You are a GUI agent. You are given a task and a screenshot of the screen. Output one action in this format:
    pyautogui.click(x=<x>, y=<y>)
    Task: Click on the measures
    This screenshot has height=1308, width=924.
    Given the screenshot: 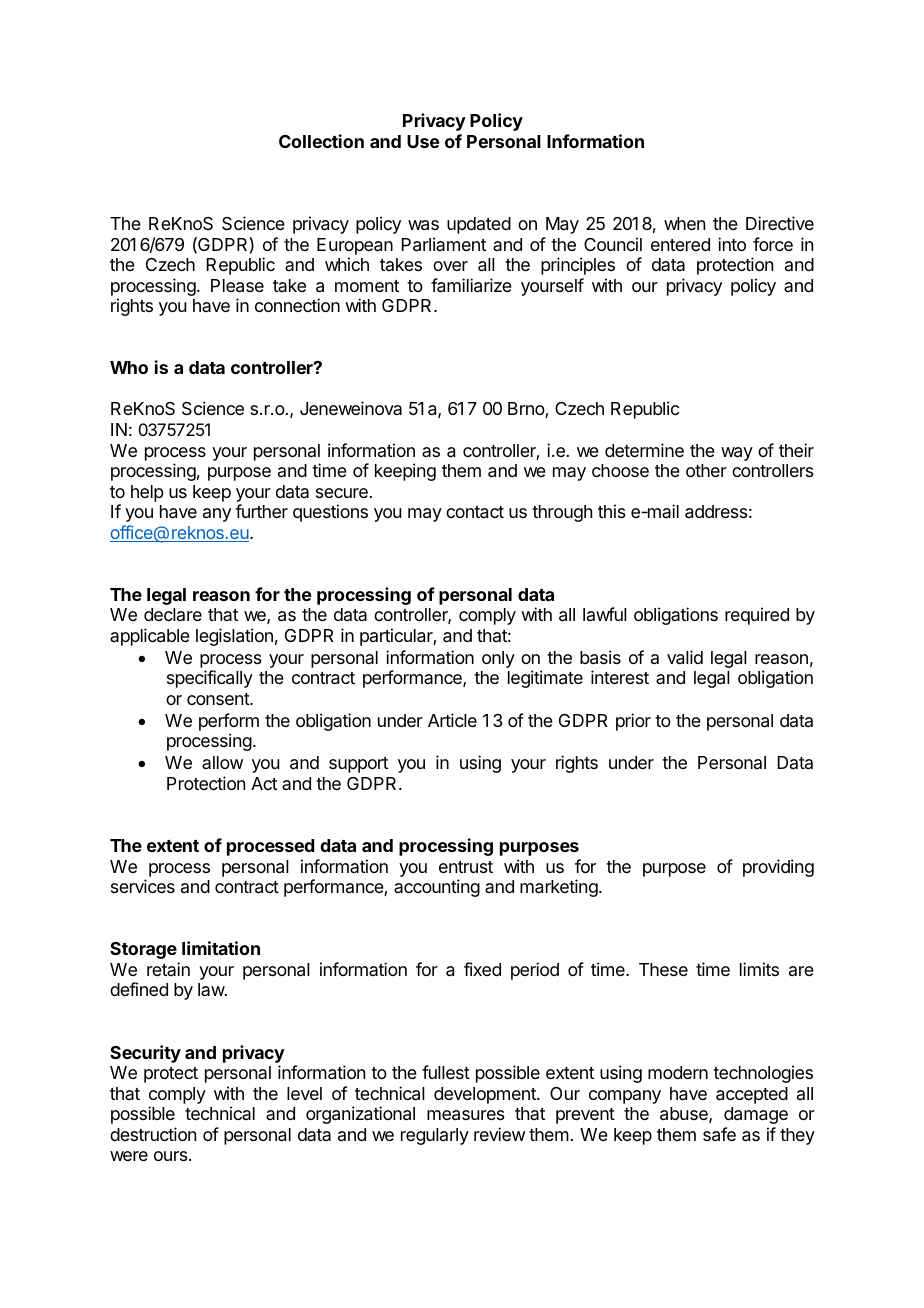 What is the action you would take?
    pyautogui.click(x=466, y=1115)
